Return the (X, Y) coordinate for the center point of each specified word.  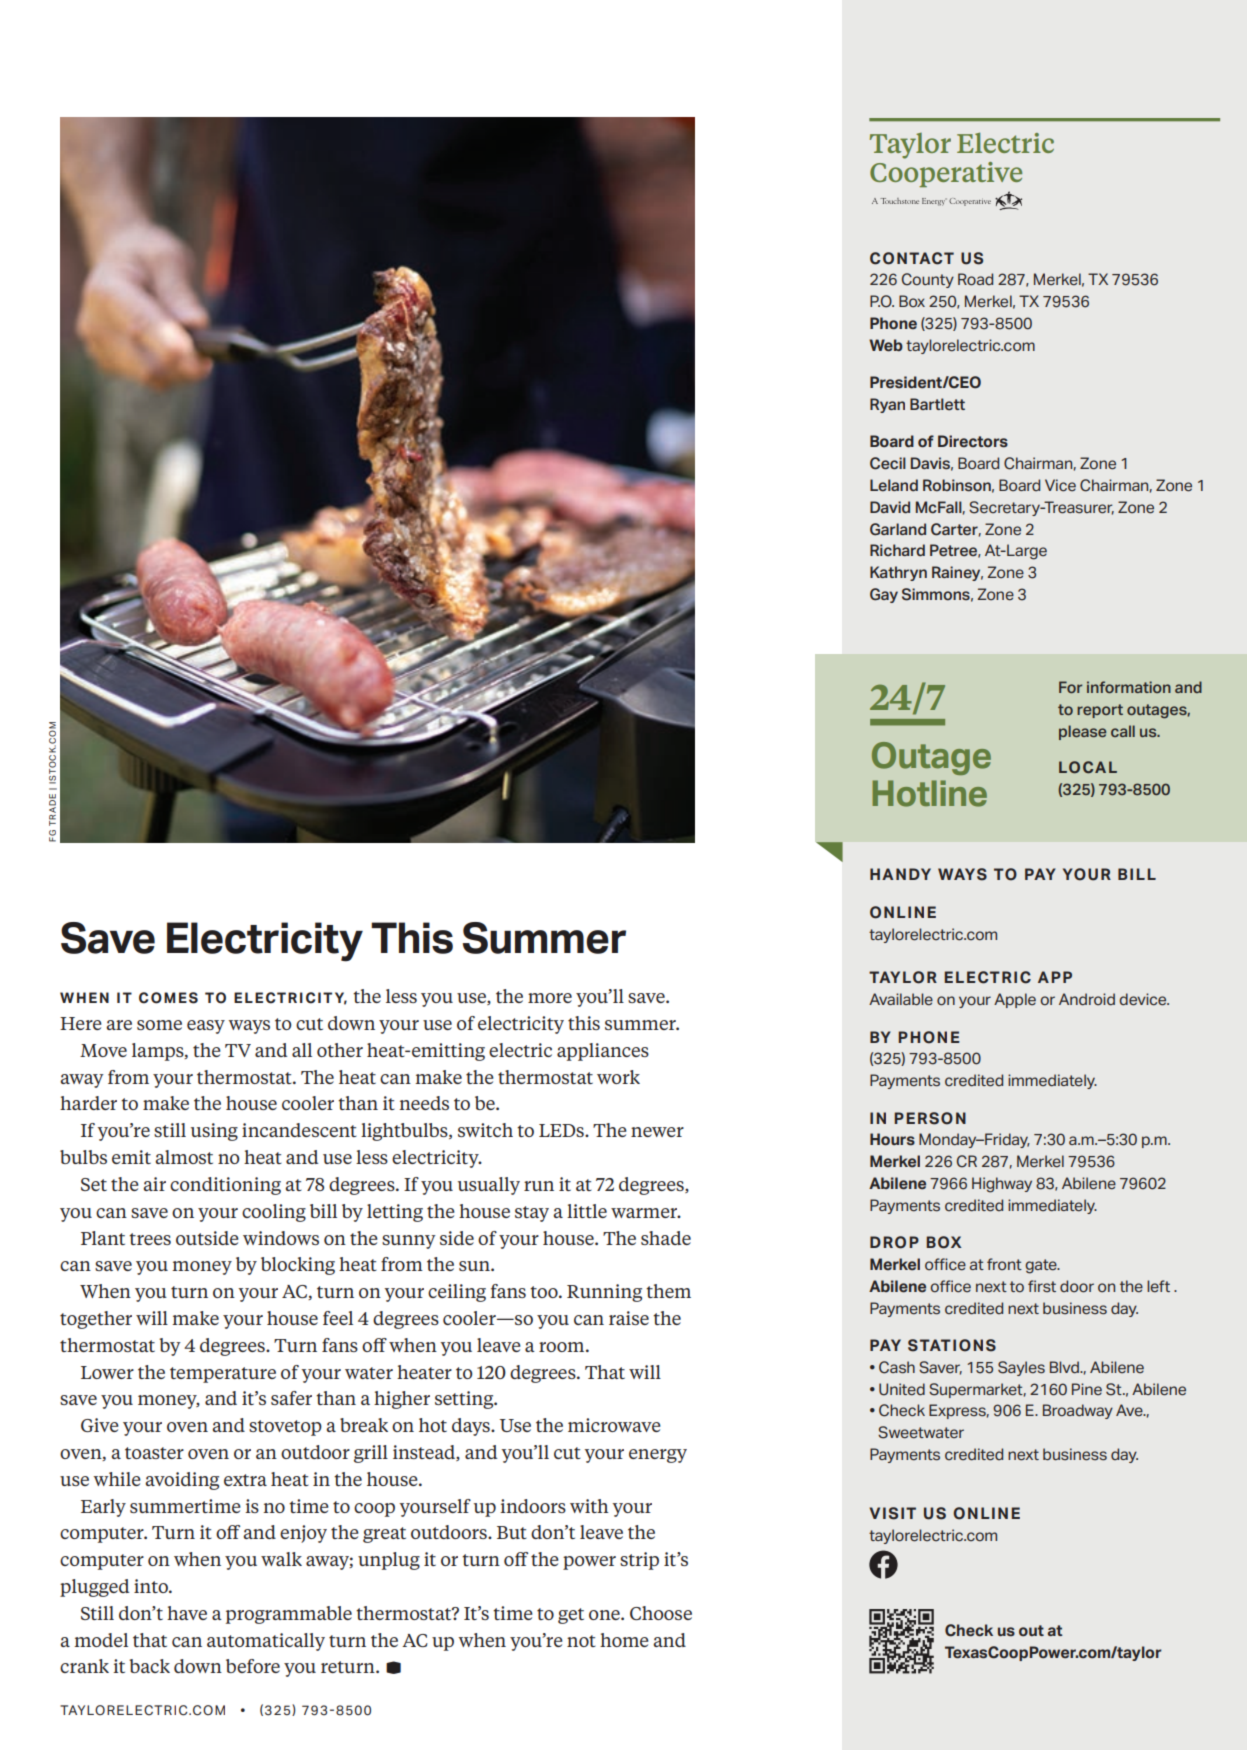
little (587, 1211)
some (159, 1025)
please (1082, 732)
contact (912, 258)
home (624, 1640)
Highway (1002, 1185)
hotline (929, 793)
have (187, 1613)
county (928, 280)
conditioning (225, 1186)
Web (886, 345)
